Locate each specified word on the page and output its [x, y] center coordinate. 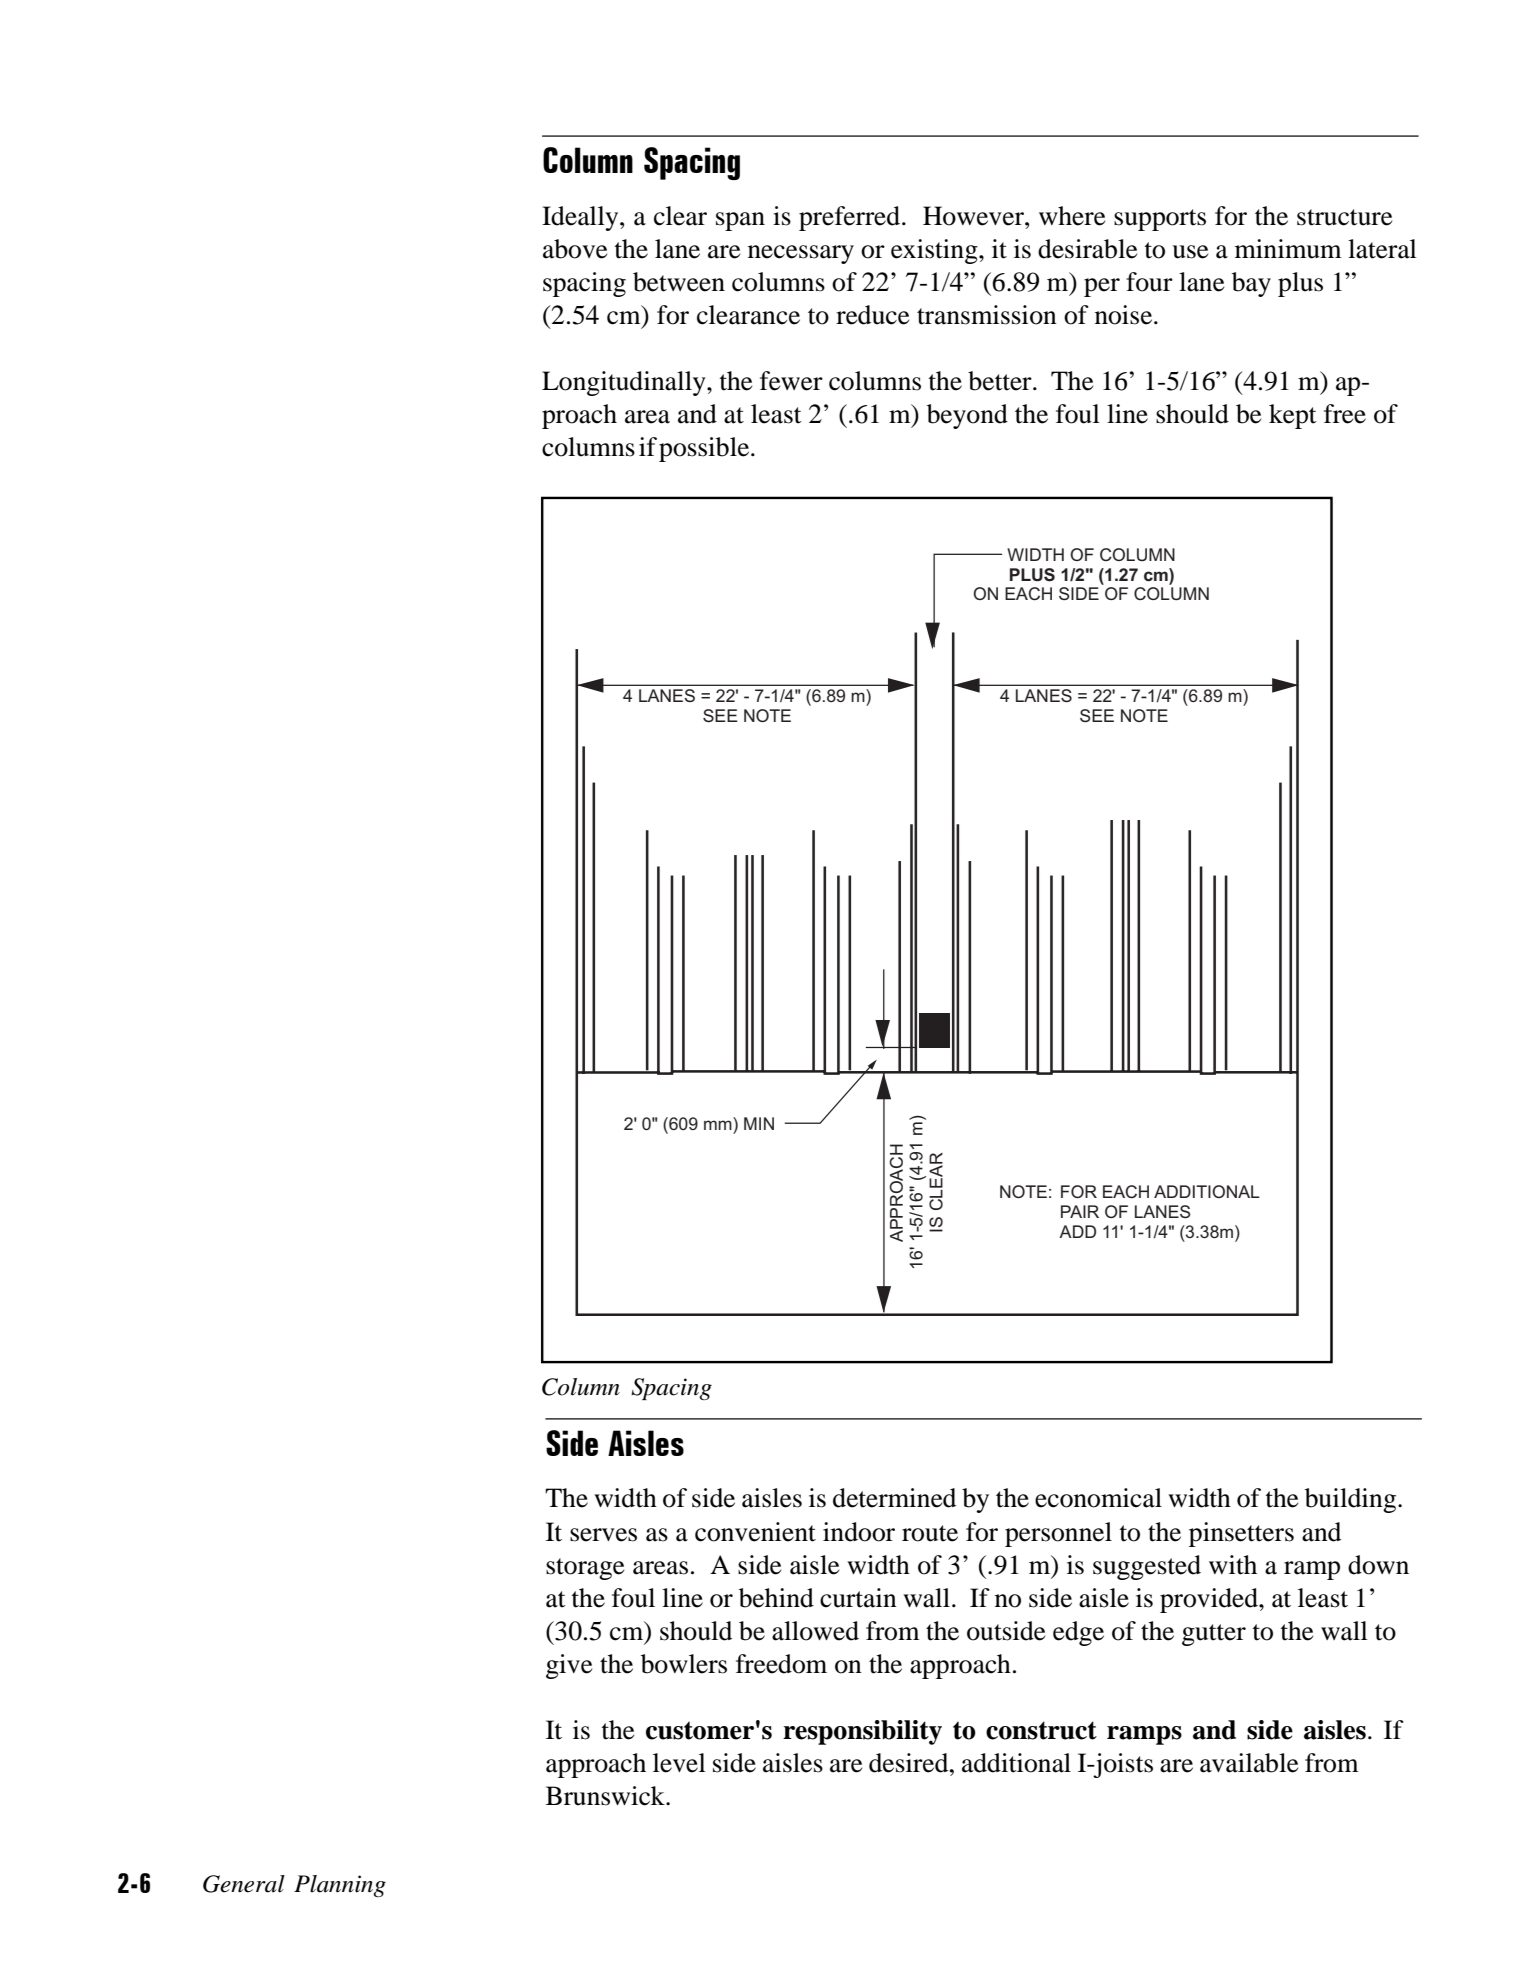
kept [1293, 416]
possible [705, 449]
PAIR [1080, 1211]
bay [1251, 284]
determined [894, 1498]
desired [910, 1763]
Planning [340, 1886]
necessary [801, 254]
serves [603, 1535]
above [575, 249]
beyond [967, 416]
